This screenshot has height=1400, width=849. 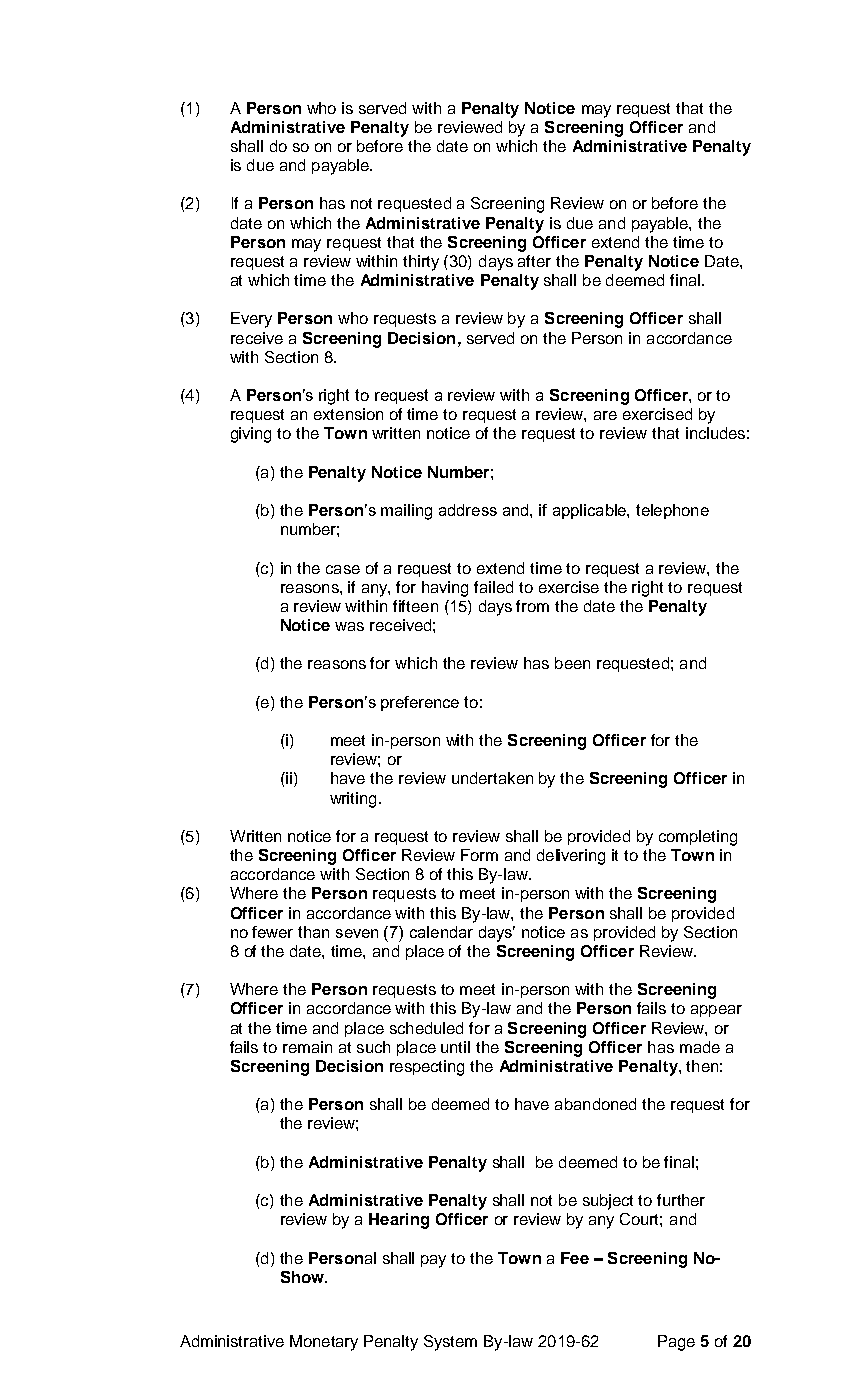 I want to click on are, so click(x=605, y=415).
